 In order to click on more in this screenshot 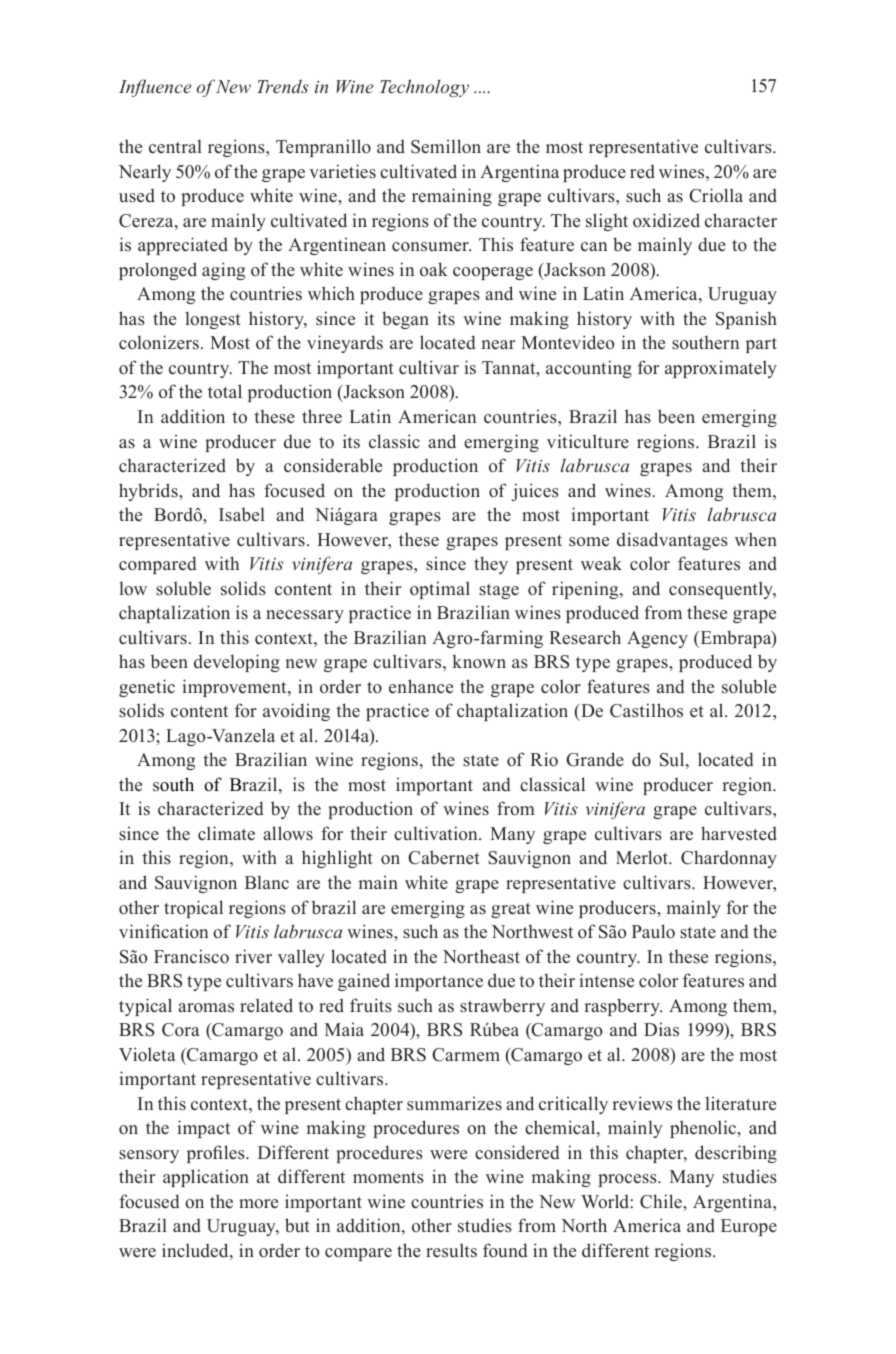, I will do `click(258, 1204)`.
